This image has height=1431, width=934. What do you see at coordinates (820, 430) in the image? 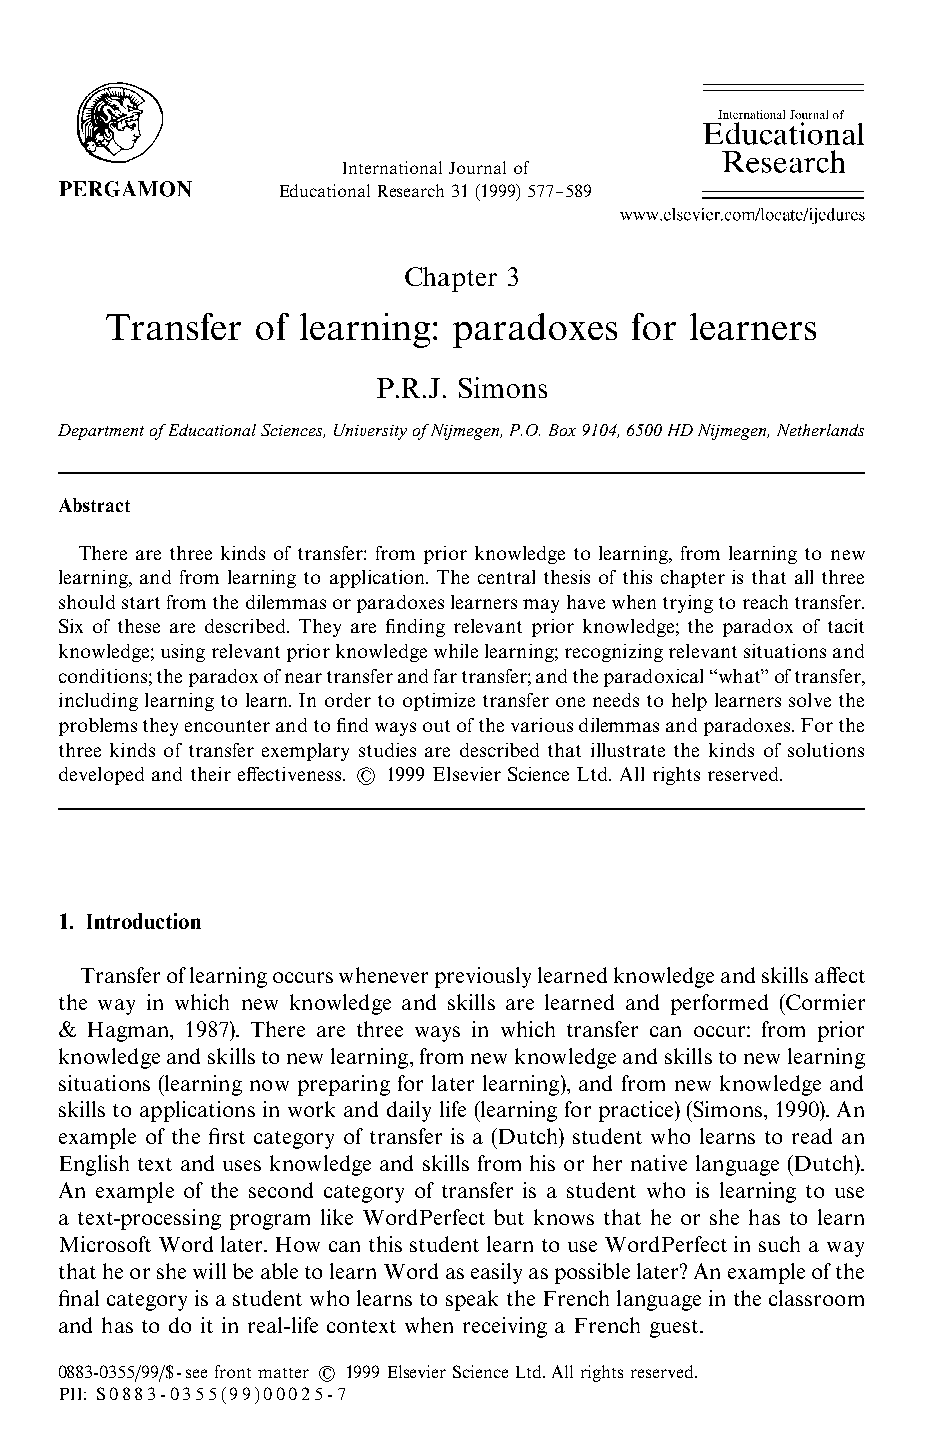
I see `Netherlands` at bounding box center [820, 430].
